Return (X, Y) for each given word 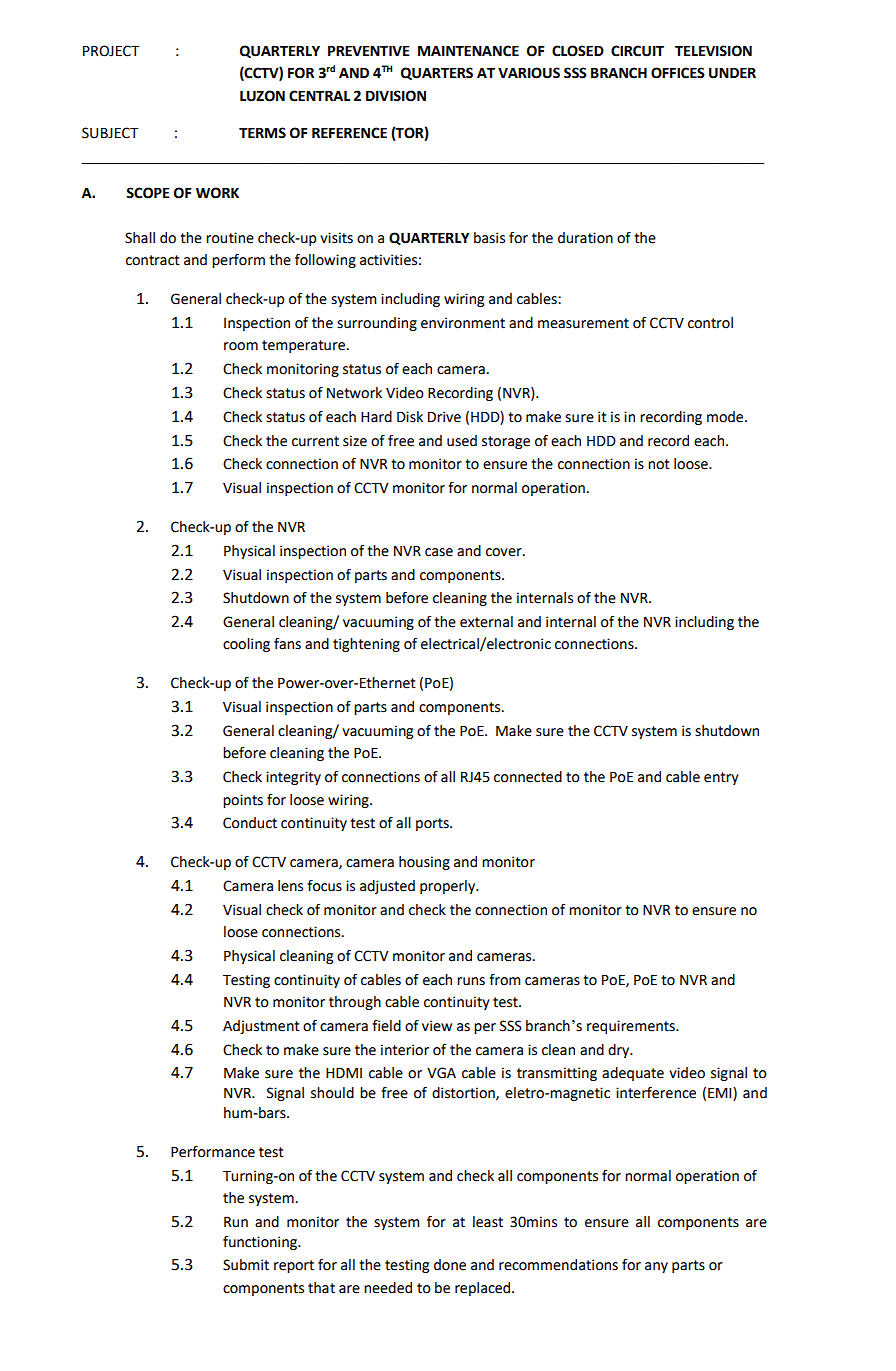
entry (721, 778)
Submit (246, 1265)
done (450, 1265)
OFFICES (678, 73)
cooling (246, 645)
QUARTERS (437, 73)
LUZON (262, 96)
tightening (366, 645)
